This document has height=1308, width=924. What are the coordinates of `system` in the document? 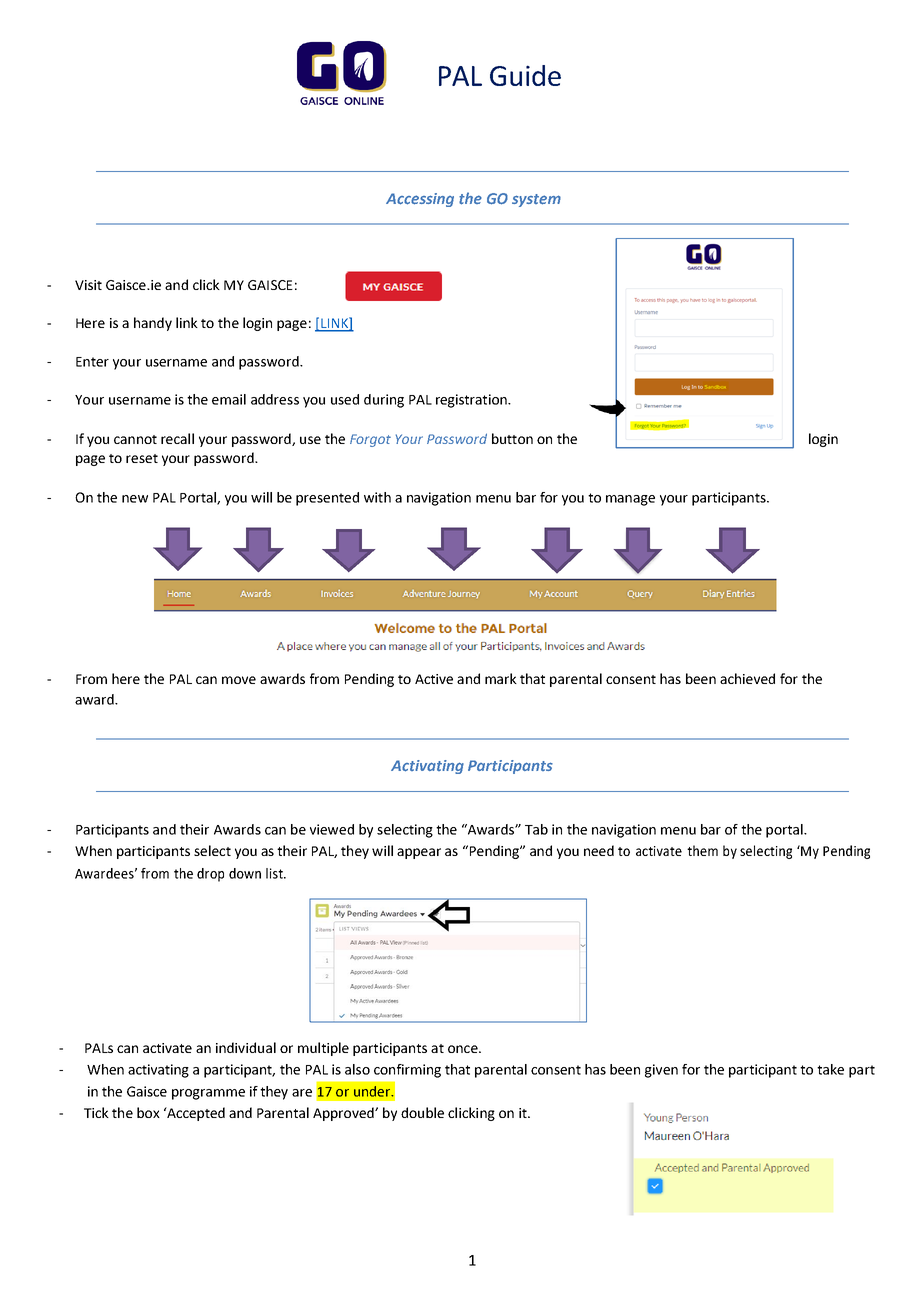 It's located at (536, 200).
